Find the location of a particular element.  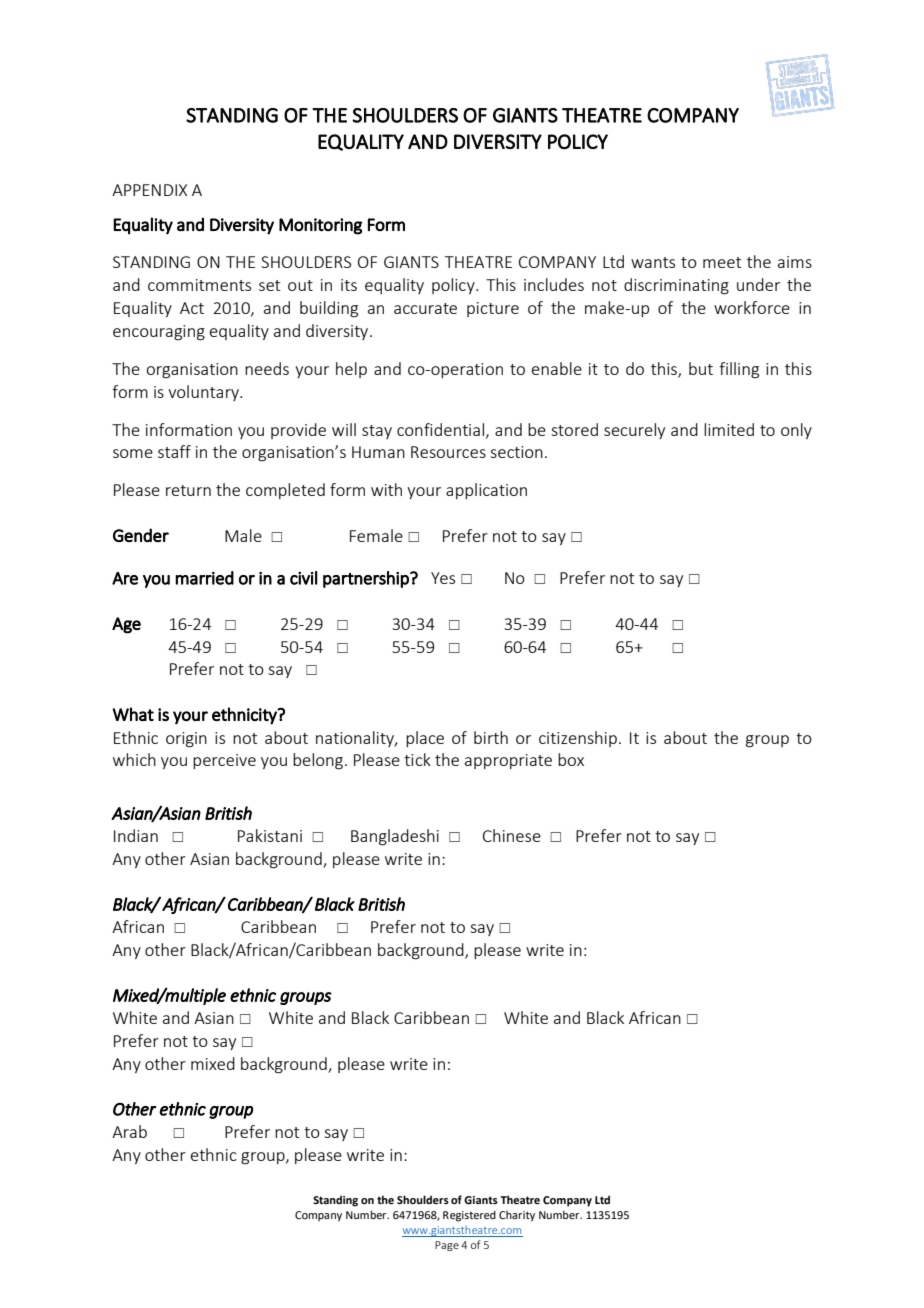

APPENDIX is located at coordinates (149, 190).
